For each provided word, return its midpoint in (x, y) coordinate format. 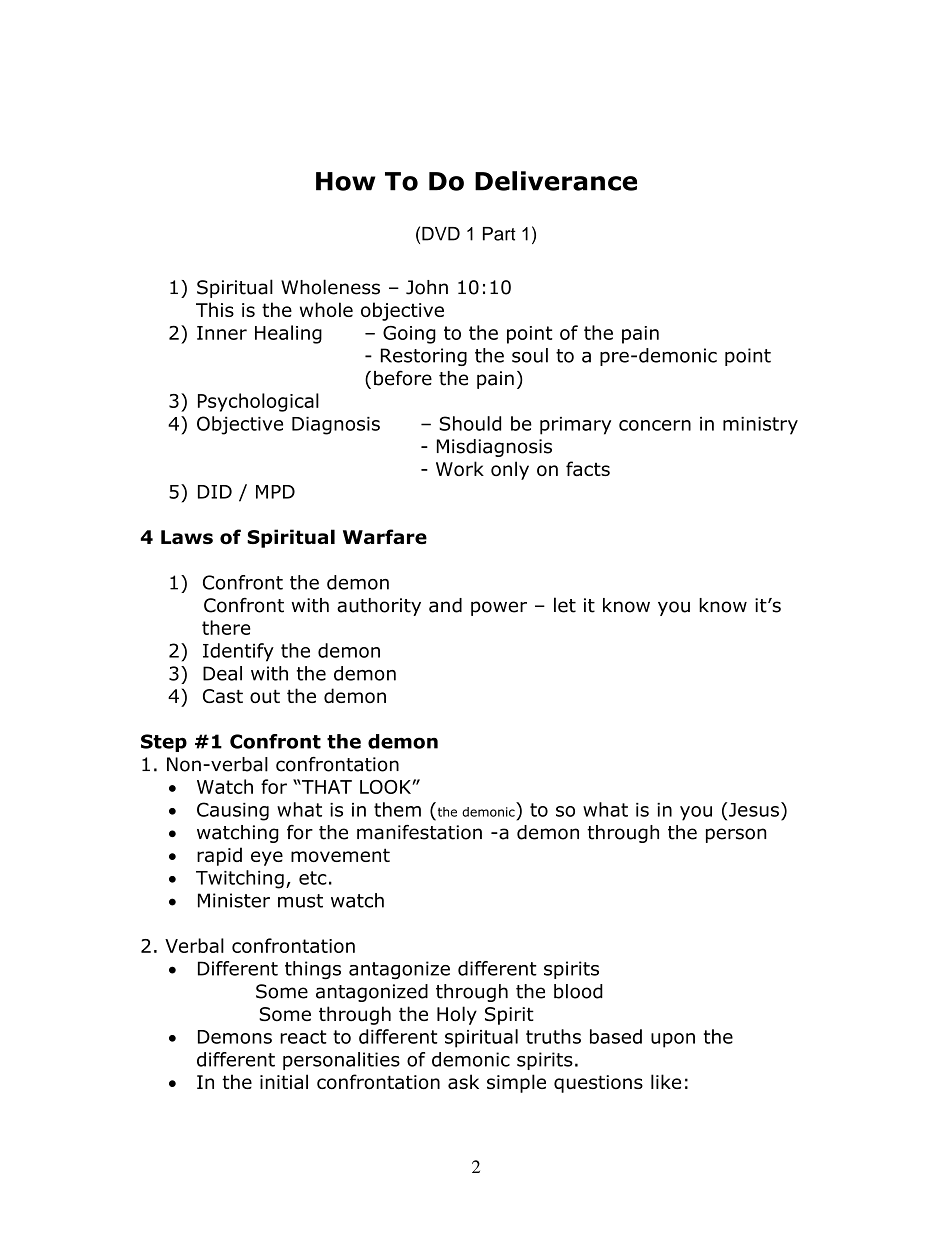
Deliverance (556, 181)
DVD (441, 234)
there (226, 627)
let (565, 605)
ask (463, 1081)
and (445, 605)
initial (284, 1082)
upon (673, 1040)
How (345, 181)
